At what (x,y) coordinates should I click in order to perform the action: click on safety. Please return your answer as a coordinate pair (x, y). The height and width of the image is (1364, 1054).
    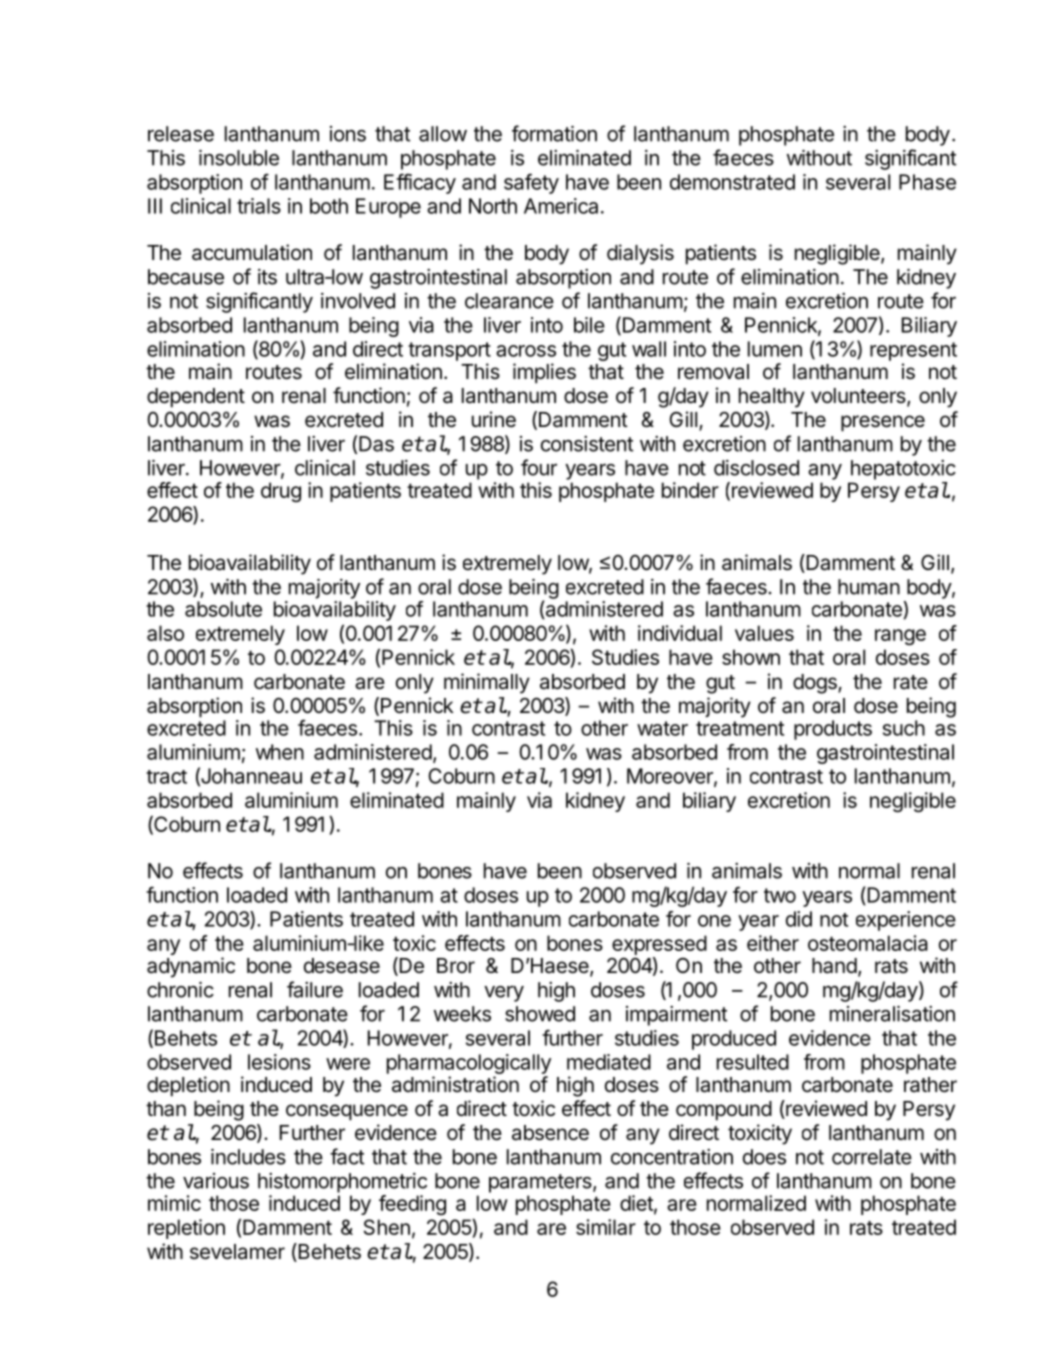
    Looking at the image, I should click on (531, 183).
